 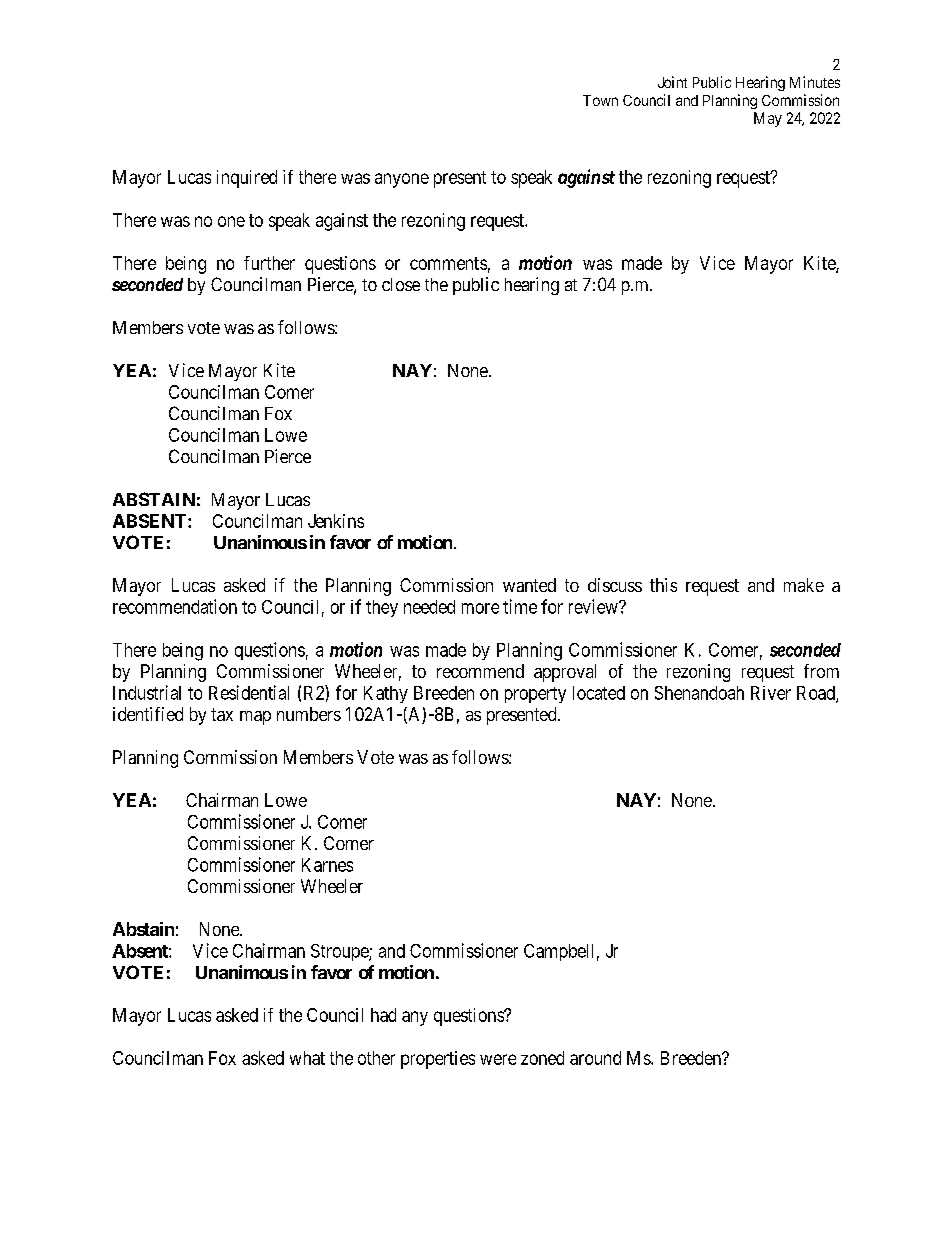 What do you see at coordinates (247, 179) in the screenshot?
I see `inquired` at bounding box center [247, 179].
